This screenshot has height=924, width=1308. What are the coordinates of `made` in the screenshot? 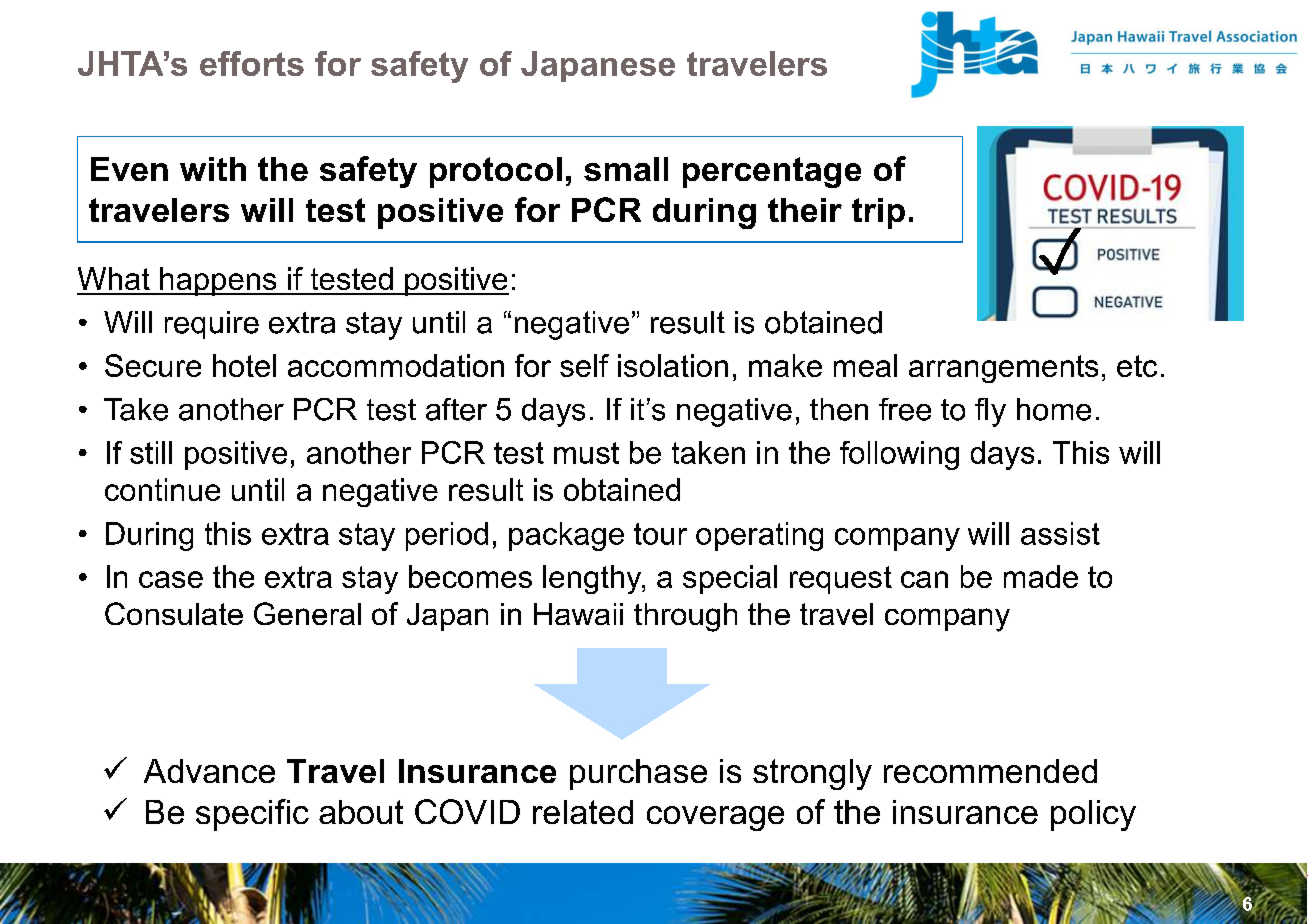 It's located at (1041, 576).
